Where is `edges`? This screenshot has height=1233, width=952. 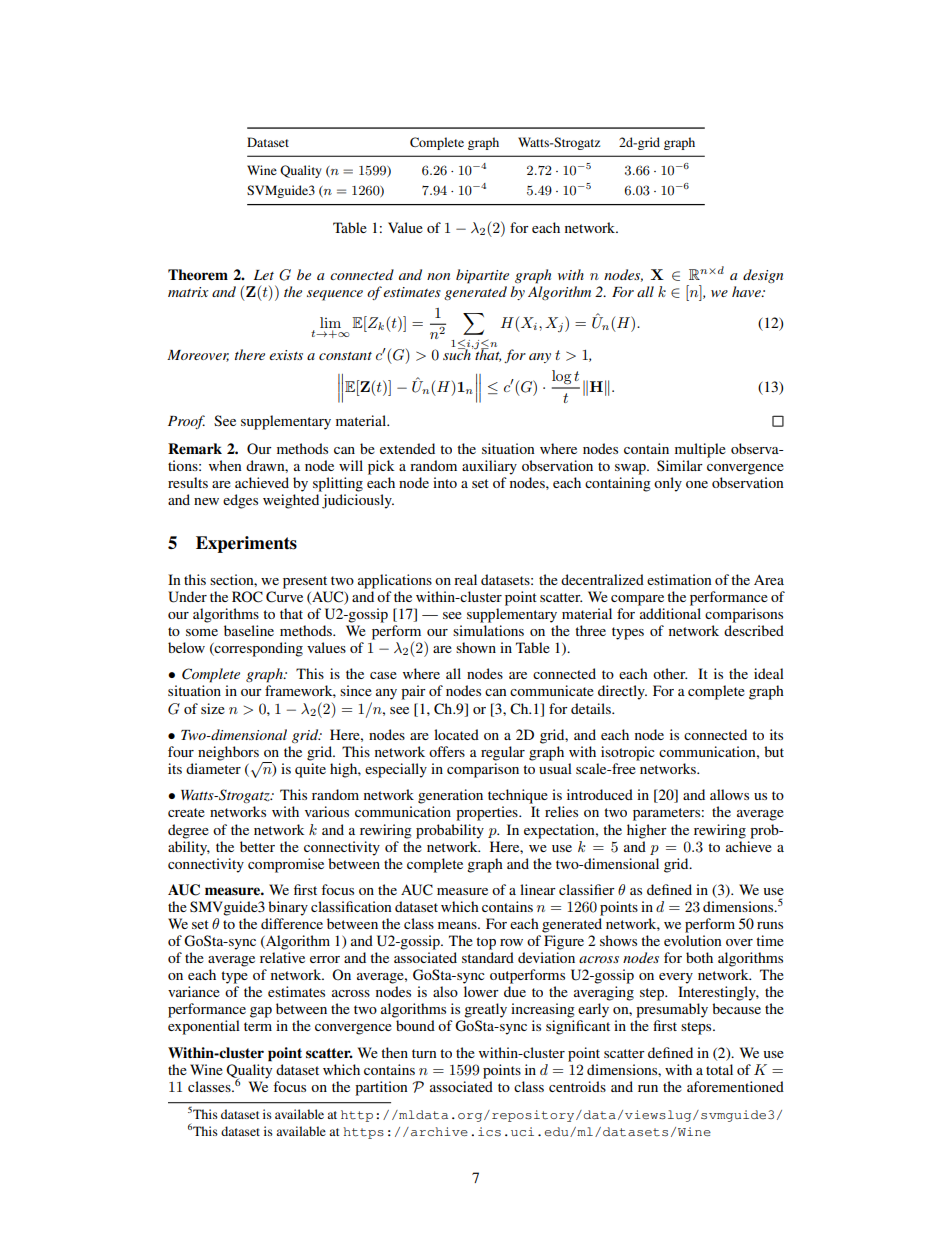 edges is located at coordinates (240, 501).
